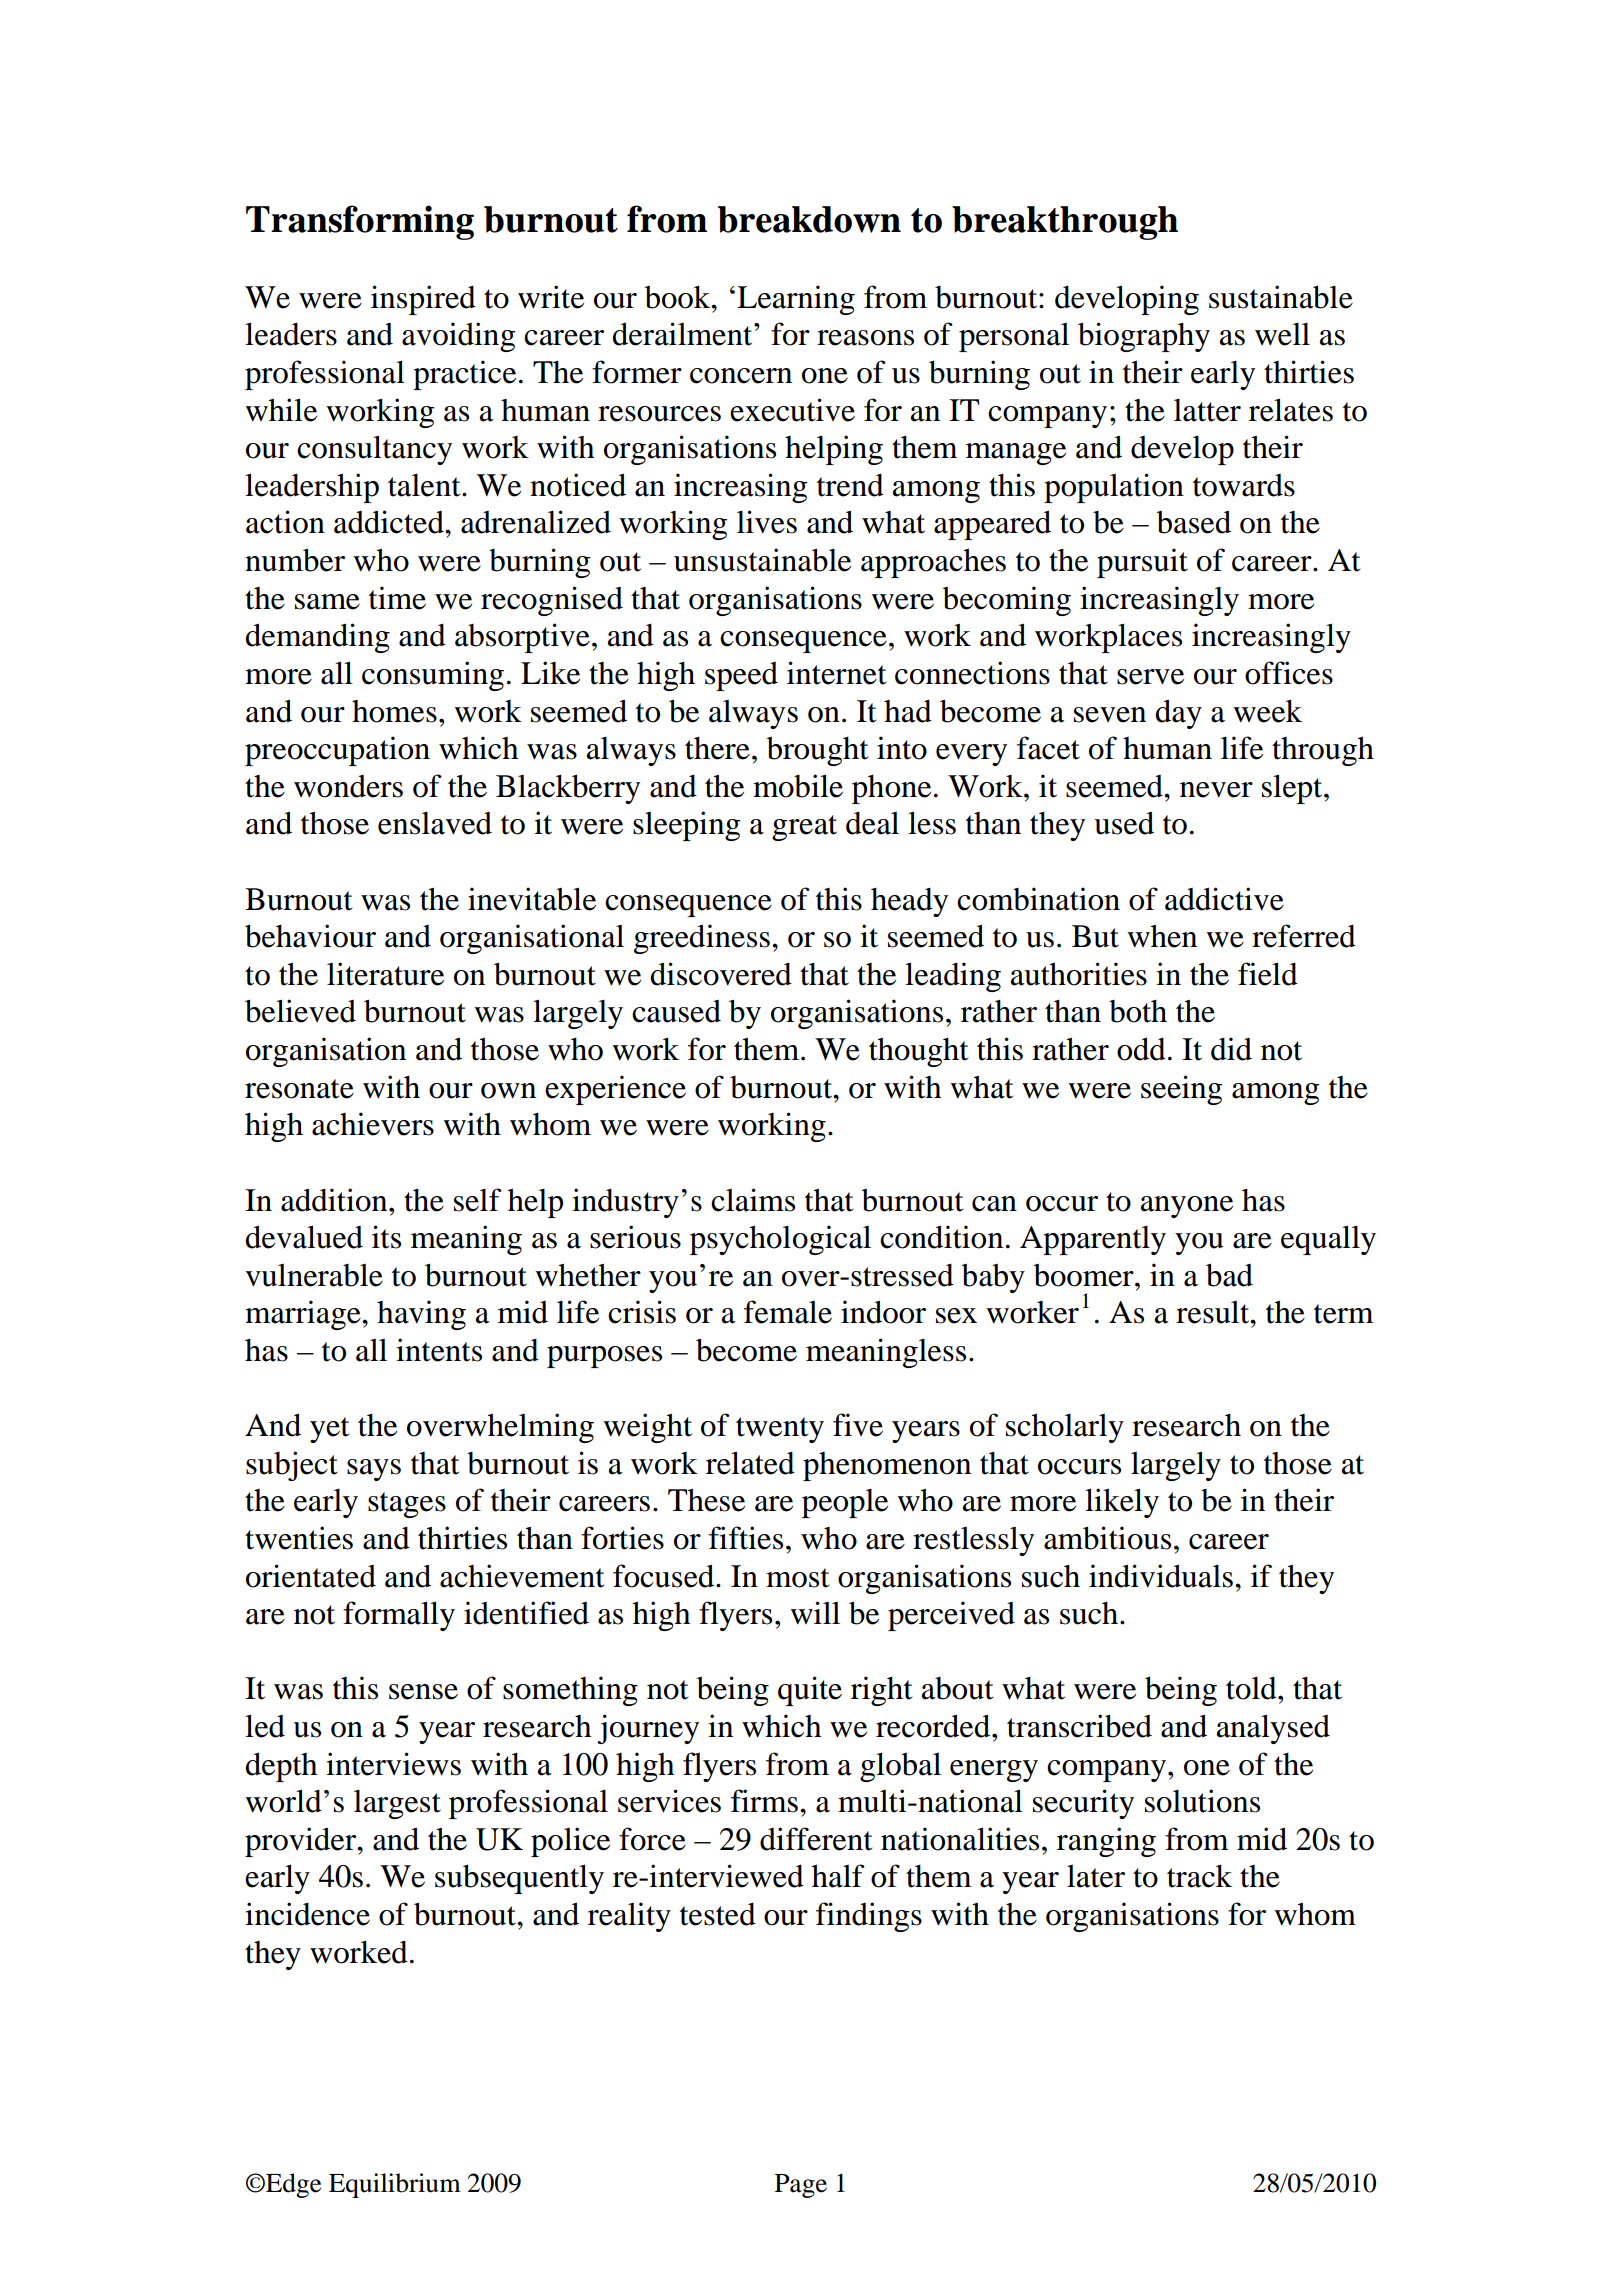 This screenshot has height=2295, width=1622. Describe the element at coordinates (423, 1692) in the screenshot. I see `sense` at that location.
